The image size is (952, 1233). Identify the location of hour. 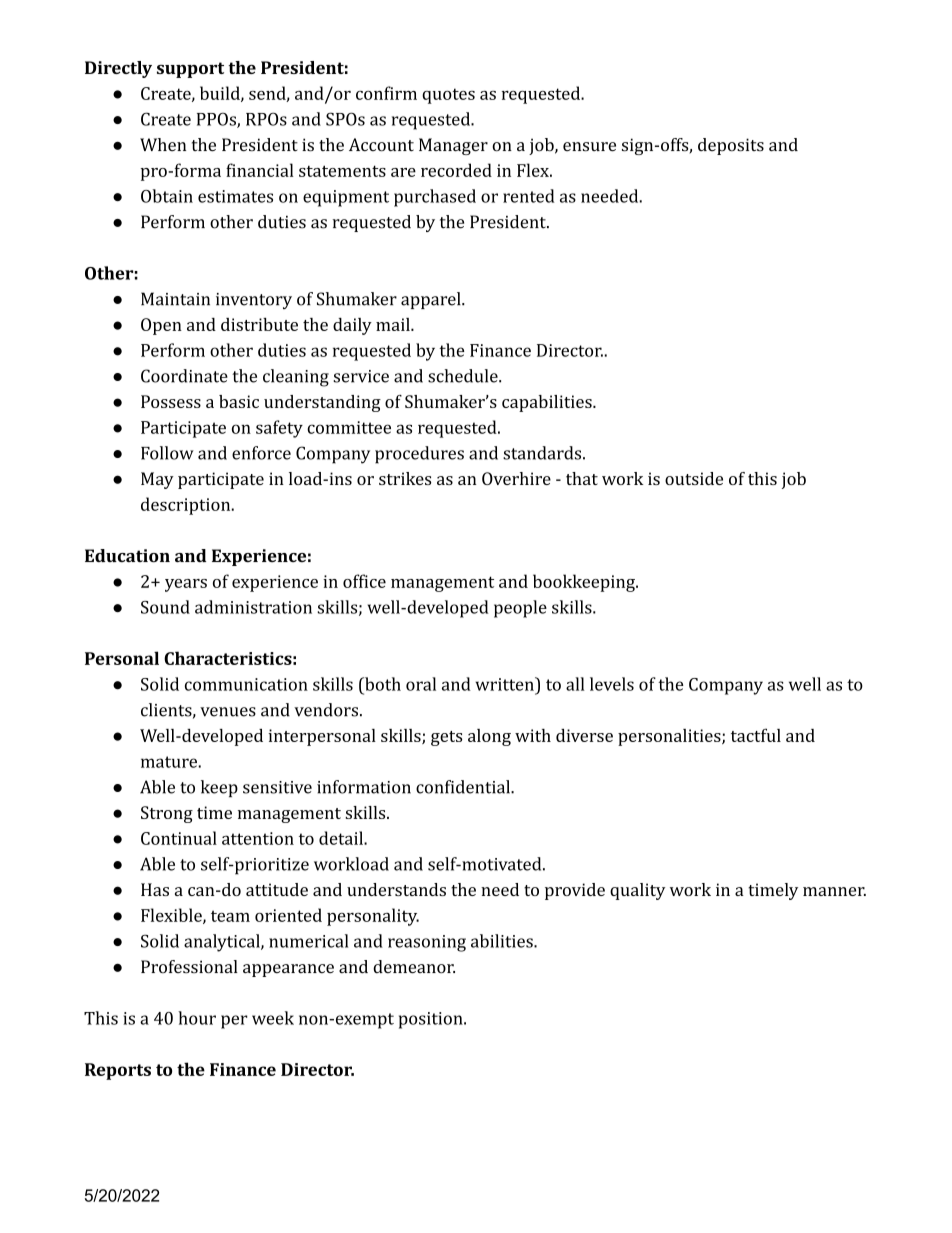
(197, 1018).
